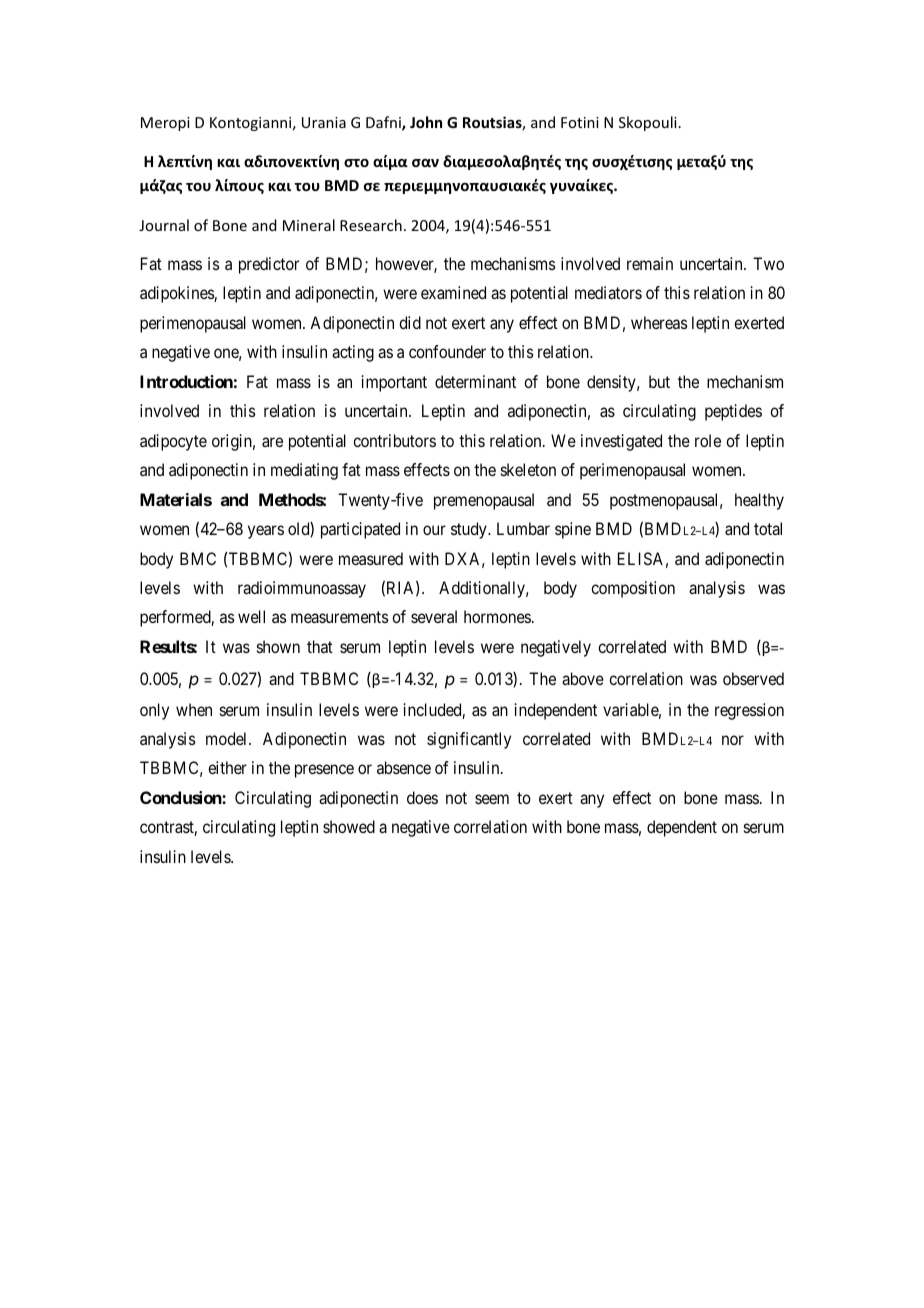 This document has height=1308, width=924. I want to click on years, so click(266, 532).
